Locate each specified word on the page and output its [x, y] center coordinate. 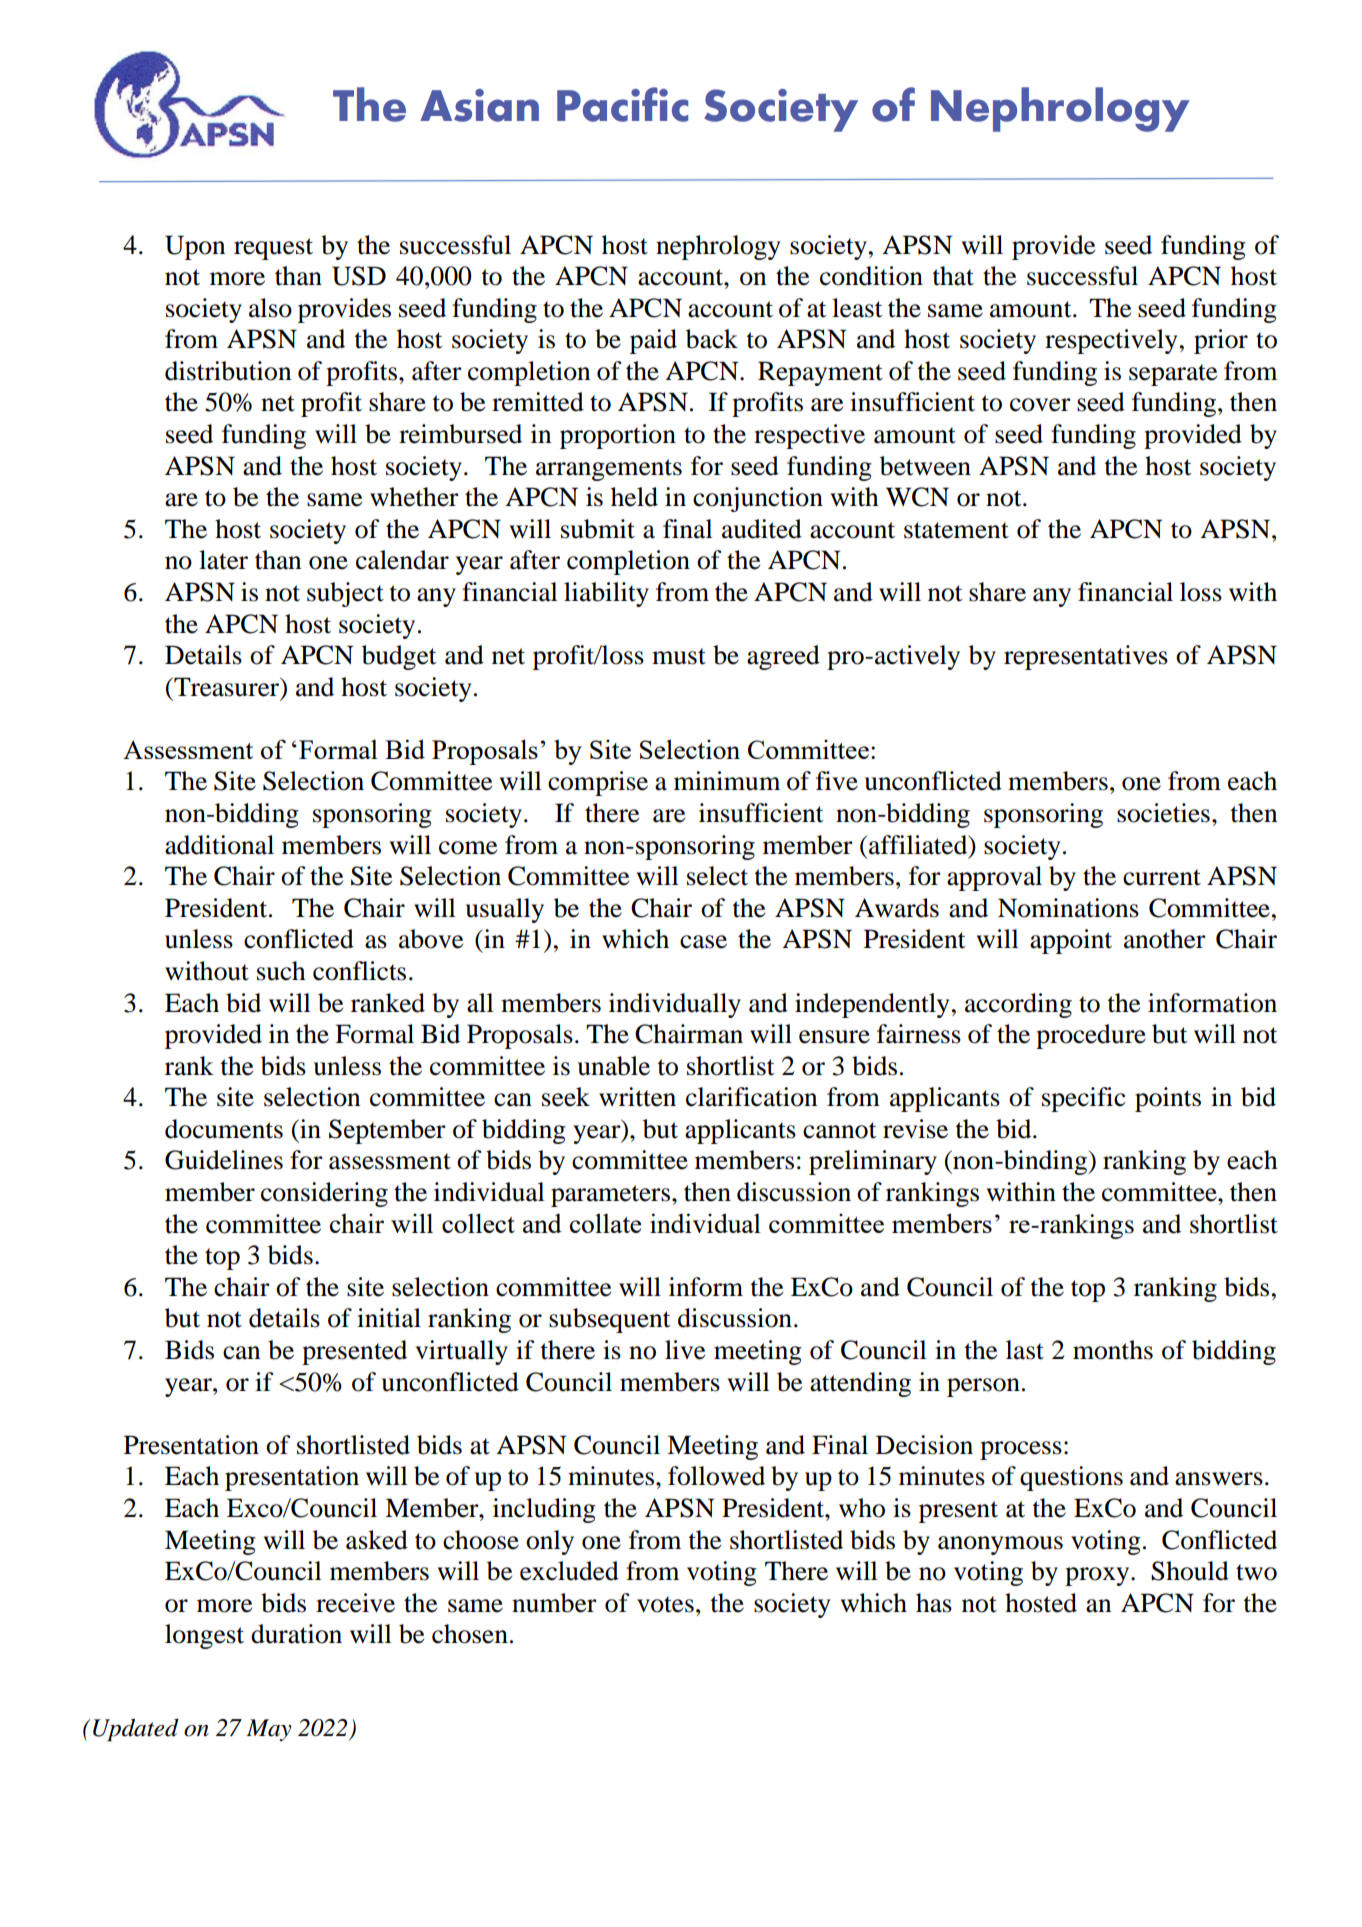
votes [665, 1604]
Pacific [622, 104]
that [953, 276]
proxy [1098, 1576]
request [273, 249]
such [281, 971]
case [703, 942]
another [1165, 939]
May [268, 1730]
